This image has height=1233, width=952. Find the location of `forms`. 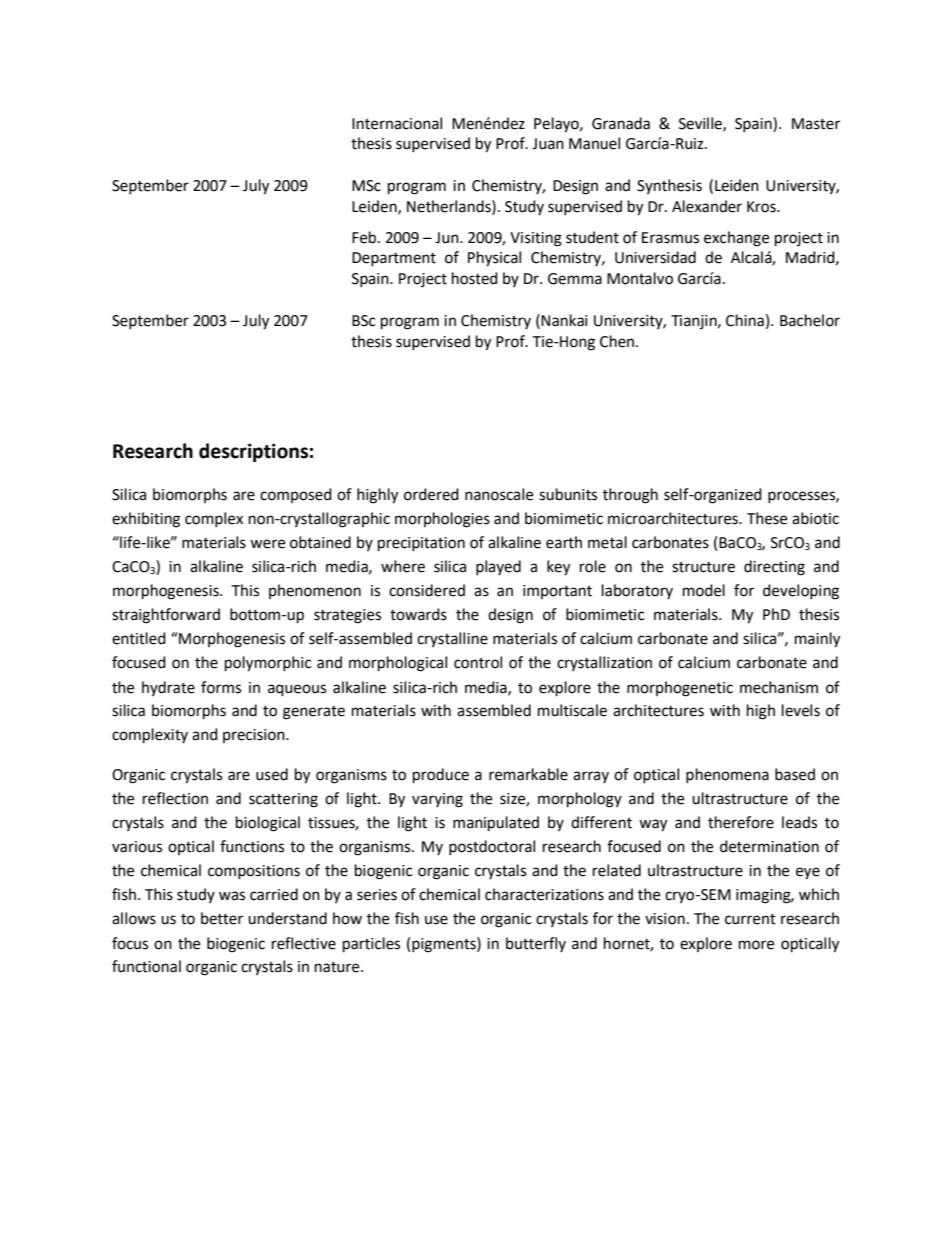

forms is located at coordinates (221, 687).
